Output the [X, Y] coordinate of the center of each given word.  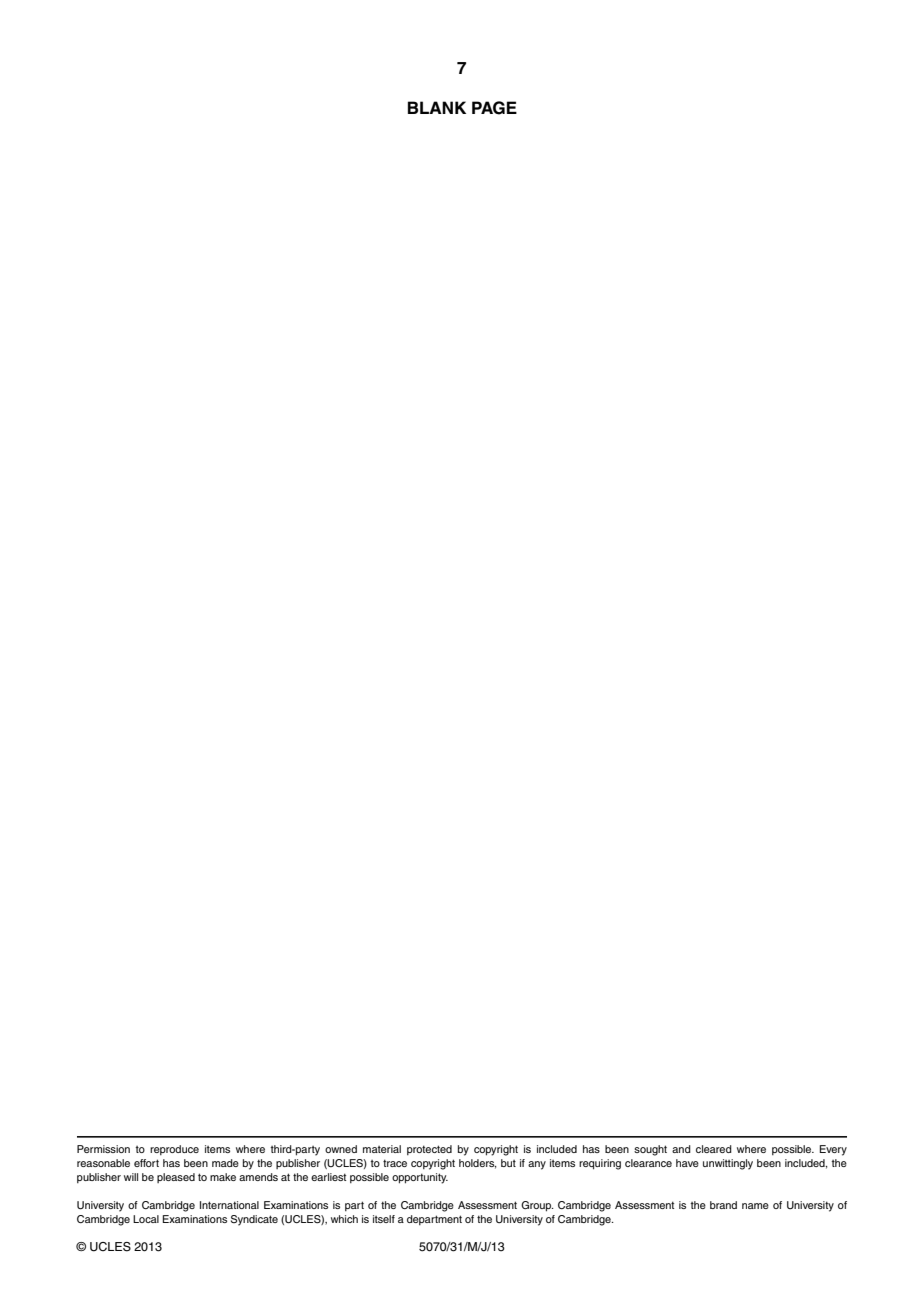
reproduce [174, 1150]
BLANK [437, 107]
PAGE [494, 108]
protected [429, 1150]
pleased [176, 1178]
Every [833, 1150]
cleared [714, 1149]
